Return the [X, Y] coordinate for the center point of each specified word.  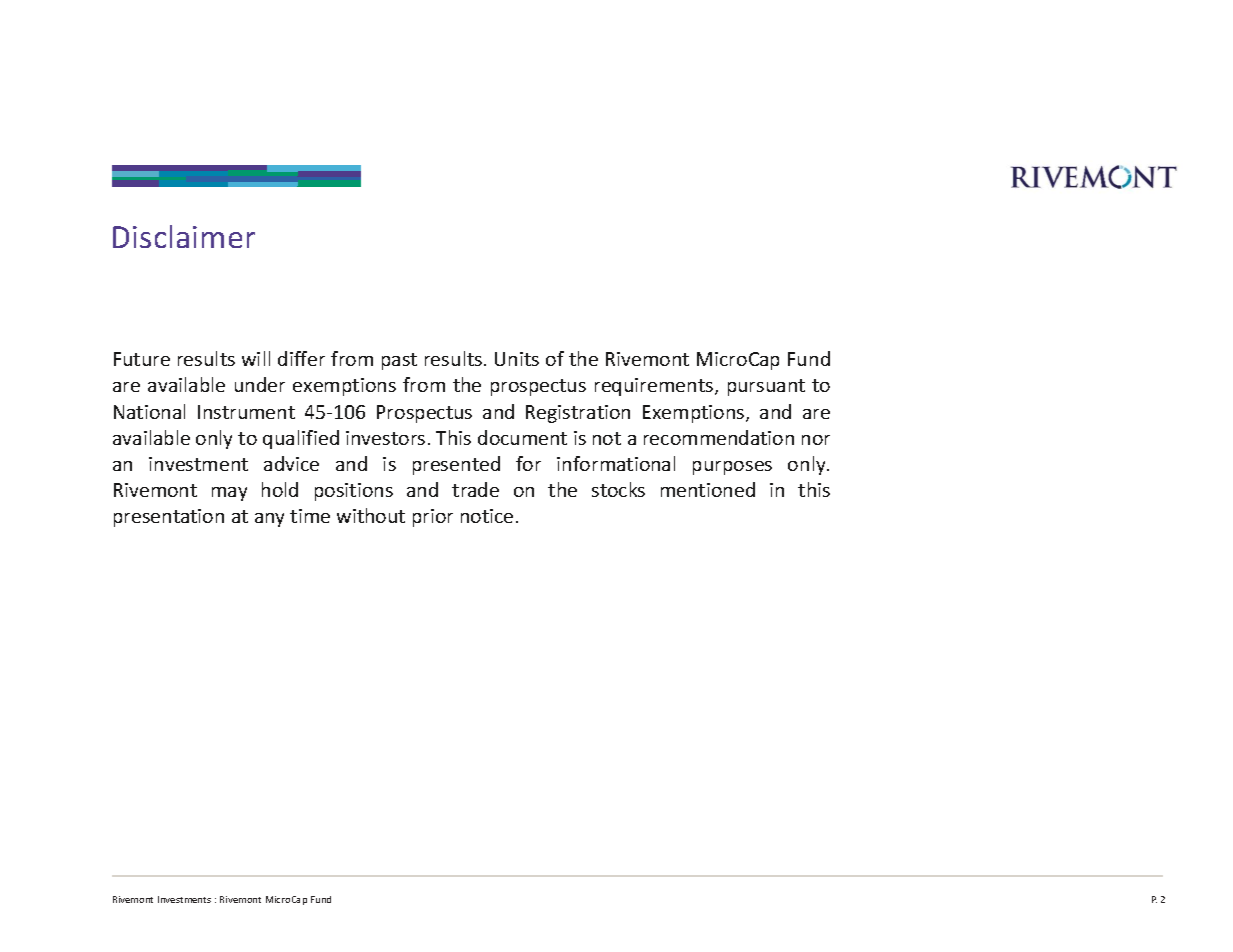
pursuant [766, 387]
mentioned [708, 489]
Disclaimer [184, 236]
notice [487, 516]
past [399, 361]
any [269, 520]
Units [517, 359]
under [260, 384]
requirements [655, 387]
